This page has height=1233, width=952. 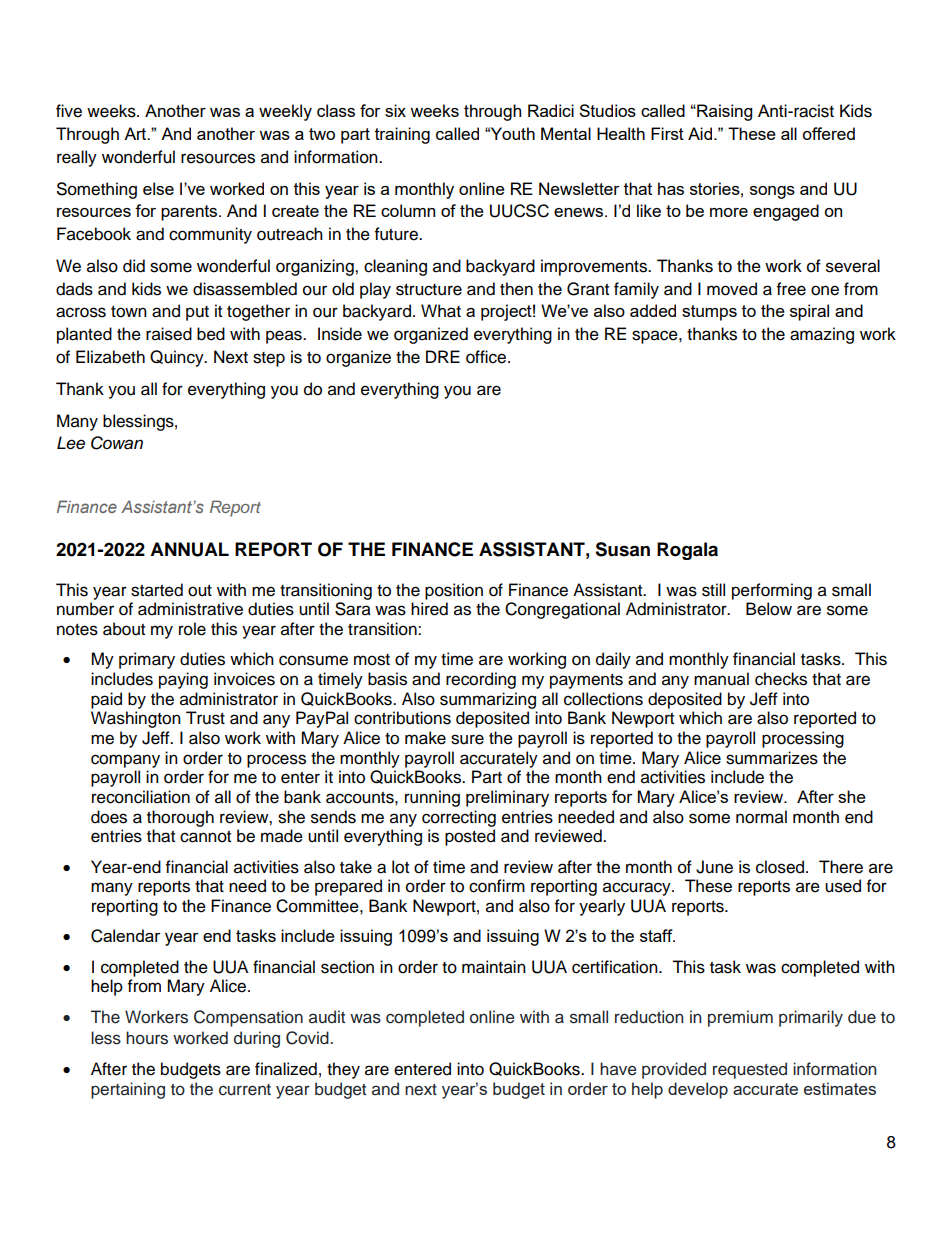 I want to click on Below, so click(x=769, y=609).
